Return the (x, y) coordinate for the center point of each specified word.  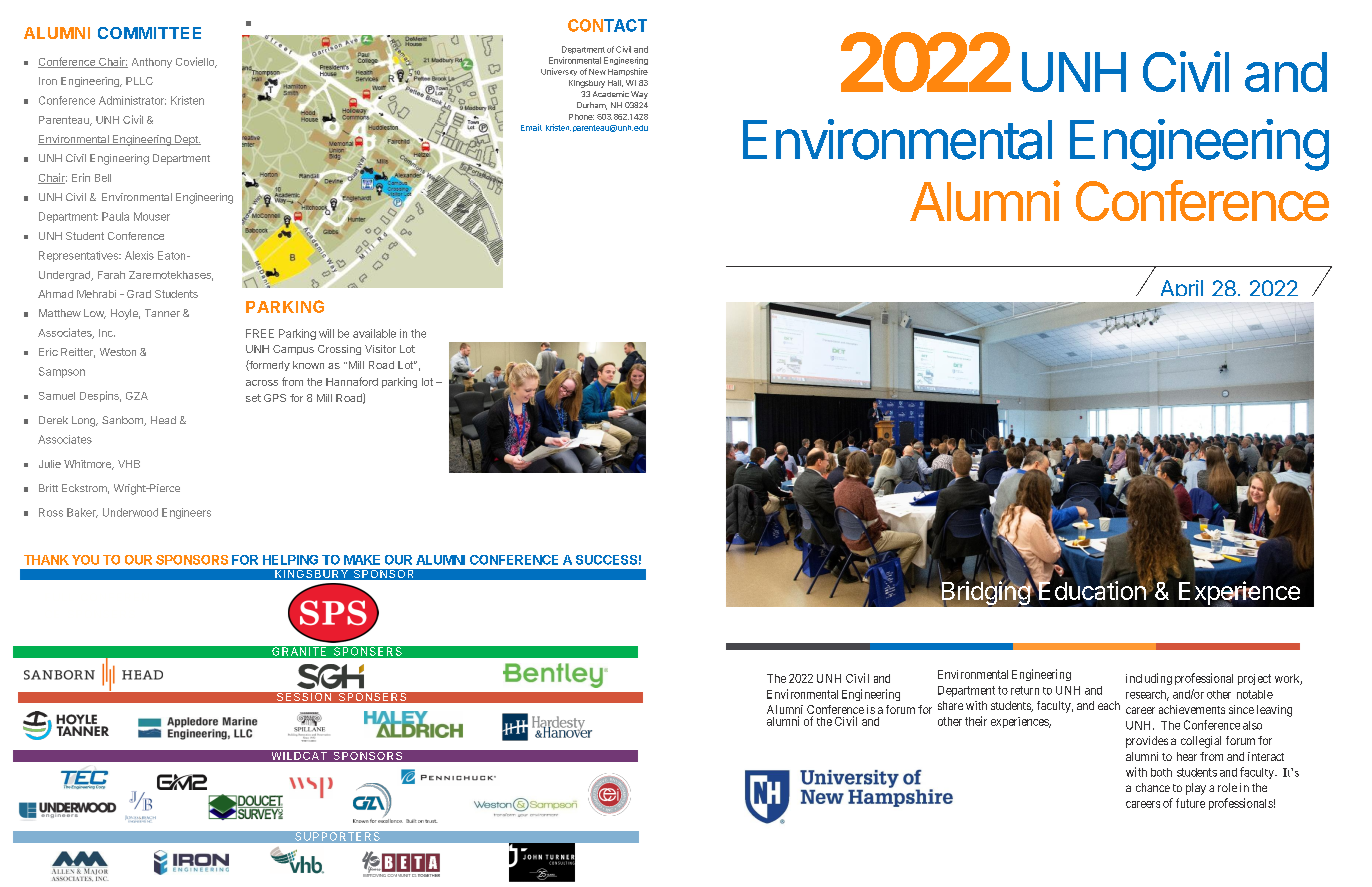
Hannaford (352, 381)
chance (1153, 787)
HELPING (290, 560)
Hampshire (628, 72)
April (1180, 292)
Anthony (152, 63)
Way (639, 95)
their (976, 721)
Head (163, 420)
